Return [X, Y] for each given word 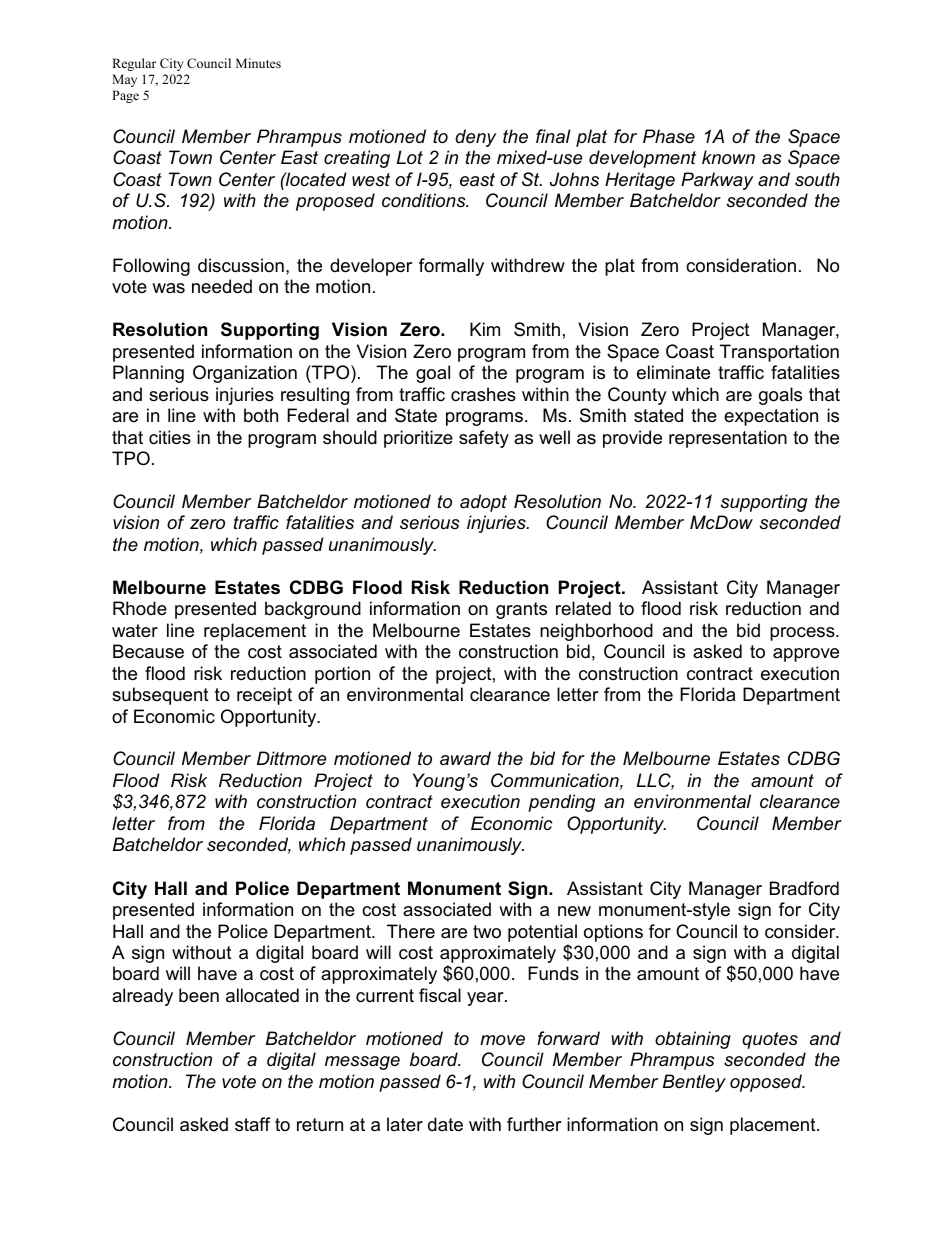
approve [806, 655]
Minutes [258, 63]
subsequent [160, 696]
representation [728, 439]
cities [170, 437]
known [728, 157]
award [465, 758]
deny [475, 138]
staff [252, 1124]
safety [484, 439]
